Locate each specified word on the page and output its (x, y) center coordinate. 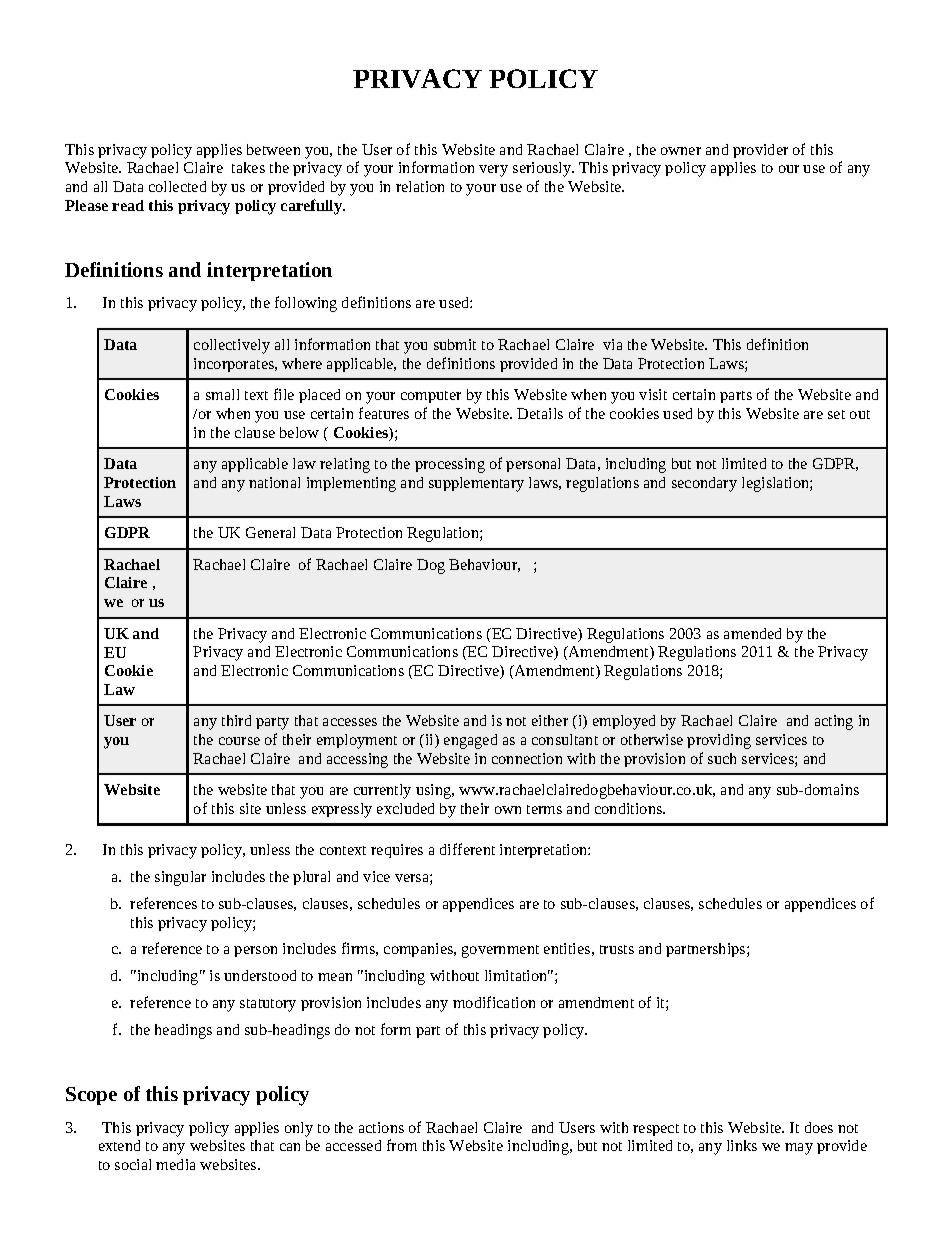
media (175, 1164)
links (742, 1145)
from (402, 1145)
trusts (617, 949)
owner (681, 151)
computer (431, 397)
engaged (470, 741)
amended (752, 633)
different (467, 849)
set (836, 414)
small (222, 394)
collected (177, 186)
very (493, 171)
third (236, 720)
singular (180, 878)
